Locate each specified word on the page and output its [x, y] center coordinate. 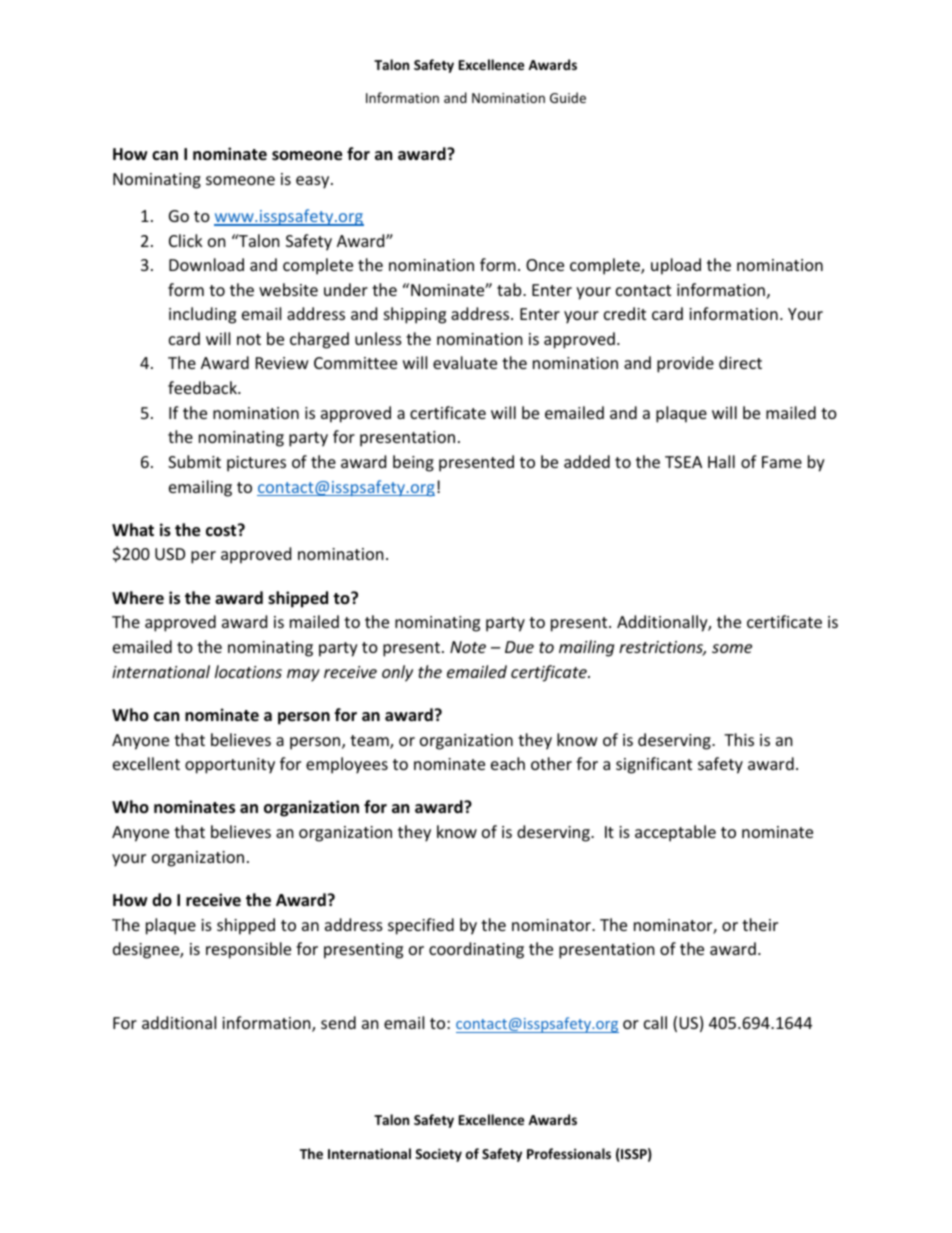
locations [248, 671]
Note [468, 647]
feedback [203, 387]
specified [421, 926]
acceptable [675, 833]
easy [314, 182]
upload [676, 266]
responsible [248, 950]
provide [685, 364]
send [338, 1022]
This [739, 739]
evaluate [465, 362]
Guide [568, 97]
